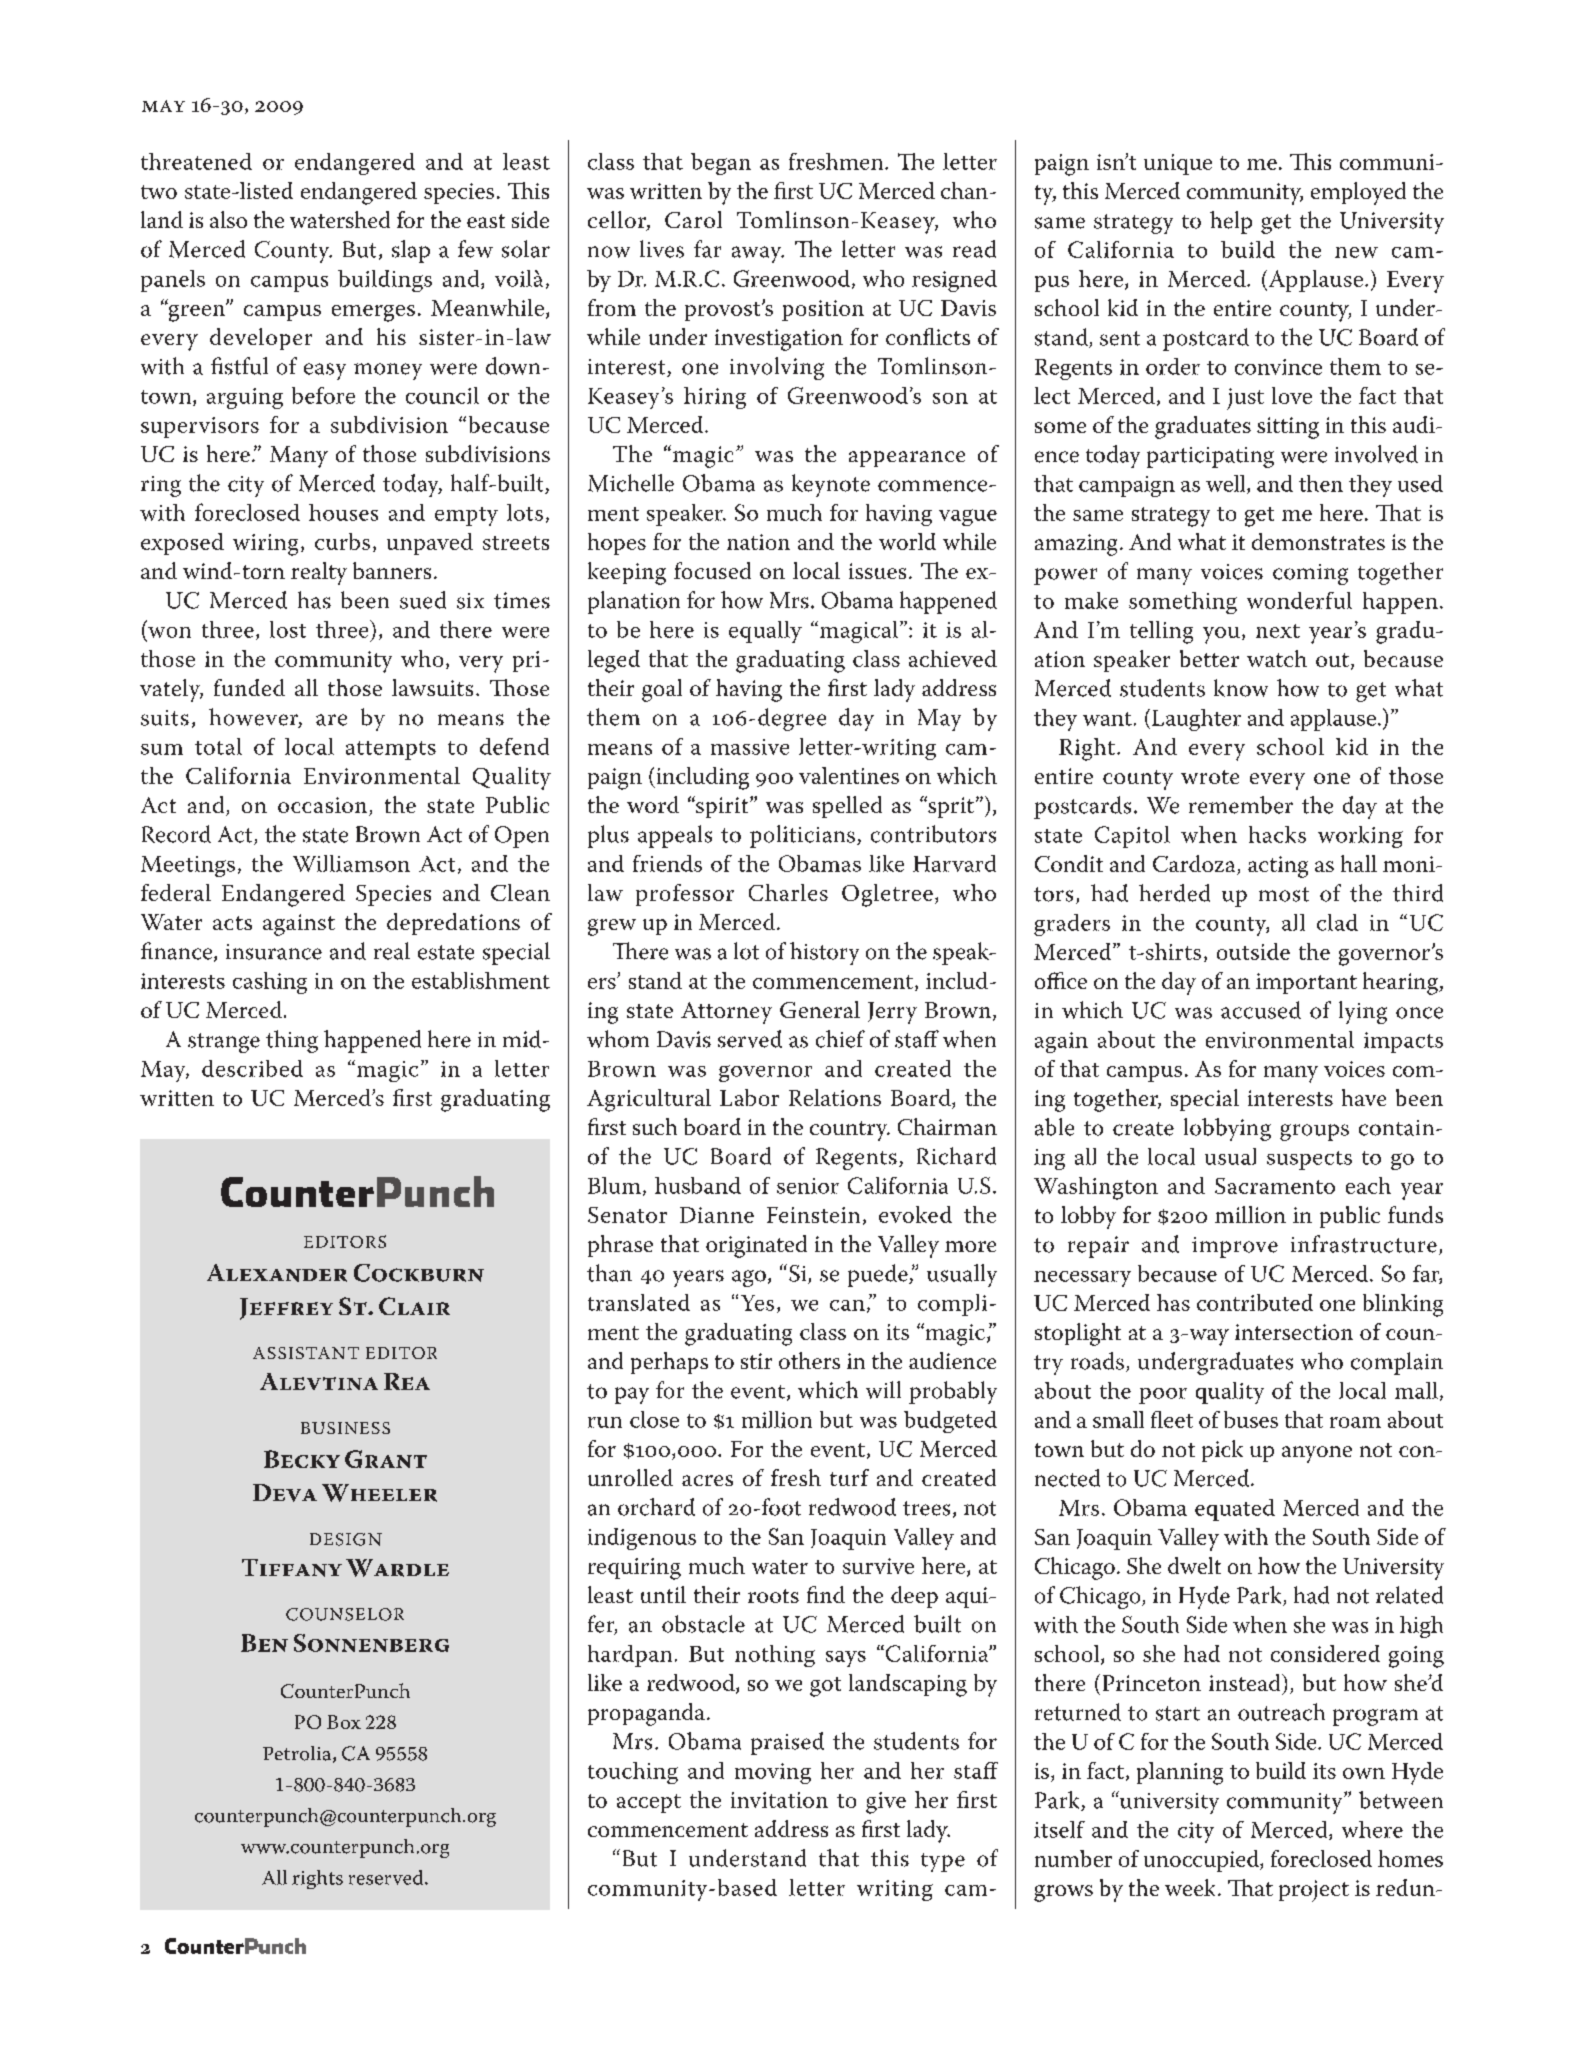 This screenshot has width=1584, height=2050. What do you see at coordinates (344, 1722) in the screenshot?
I see `Box` at bounding box center [344, 1722].
